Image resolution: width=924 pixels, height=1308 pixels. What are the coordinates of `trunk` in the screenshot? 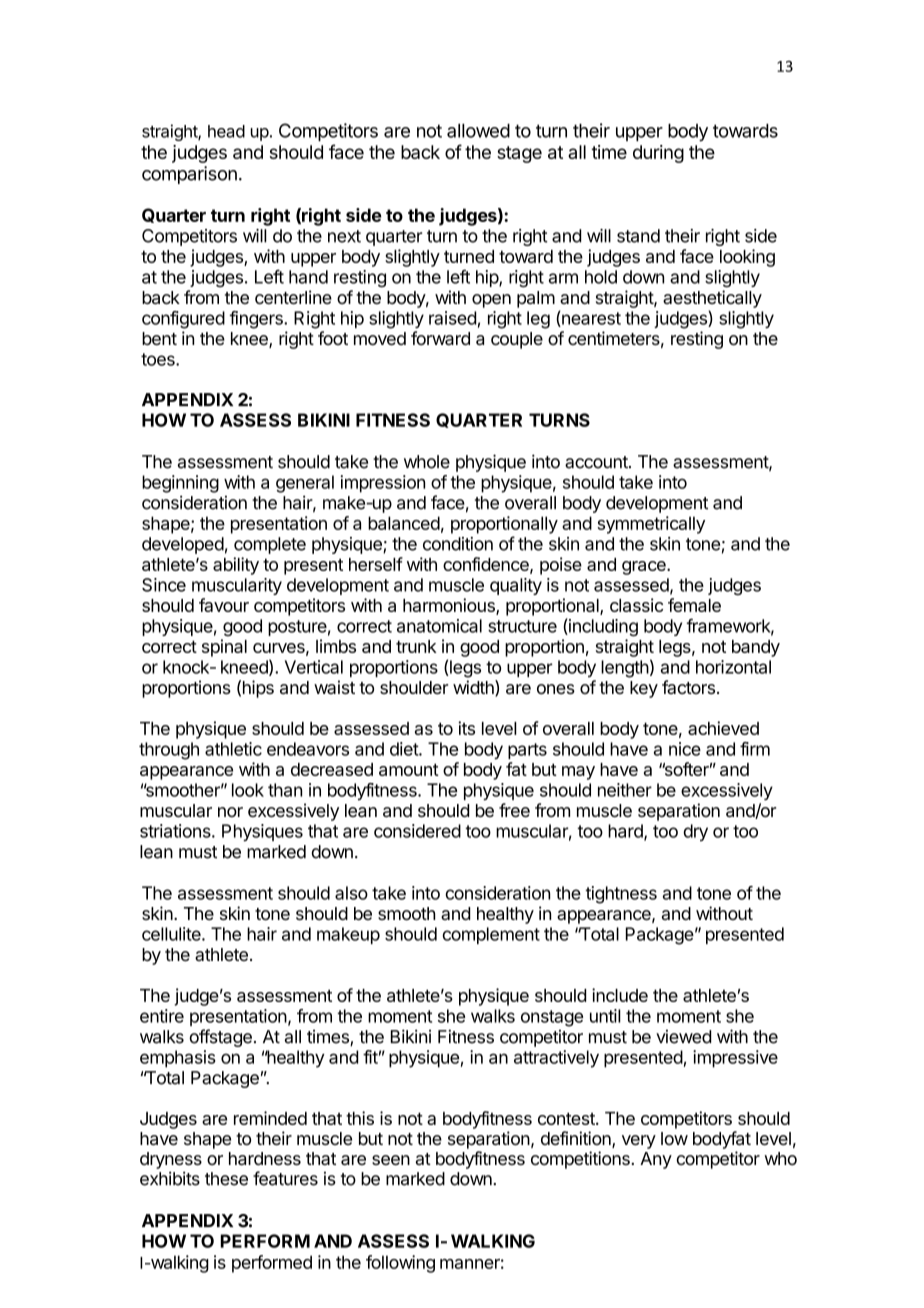 It's located at (416, 646).
